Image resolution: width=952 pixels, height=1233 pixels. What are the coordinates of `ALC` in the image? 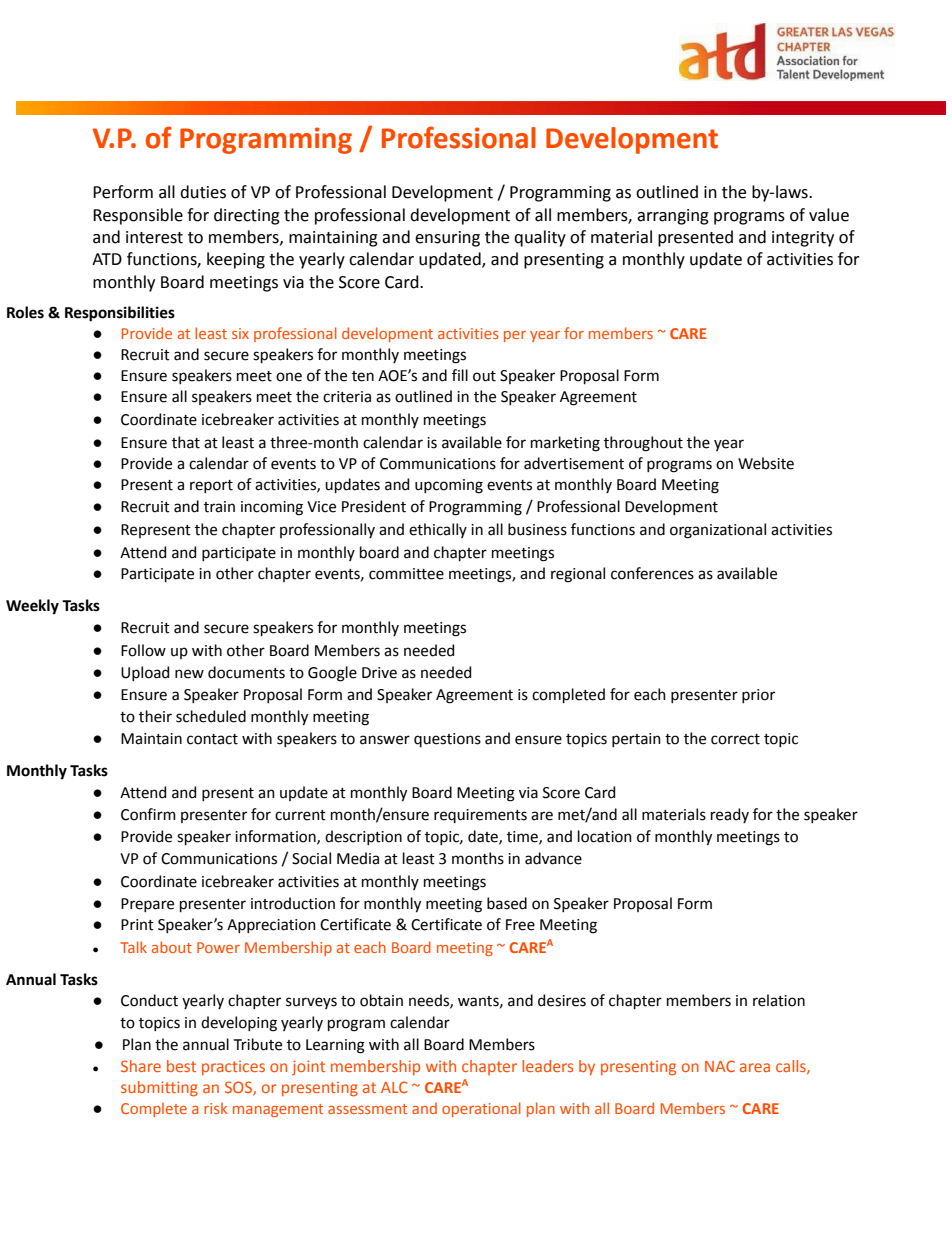 It's located at (394, 1087).
